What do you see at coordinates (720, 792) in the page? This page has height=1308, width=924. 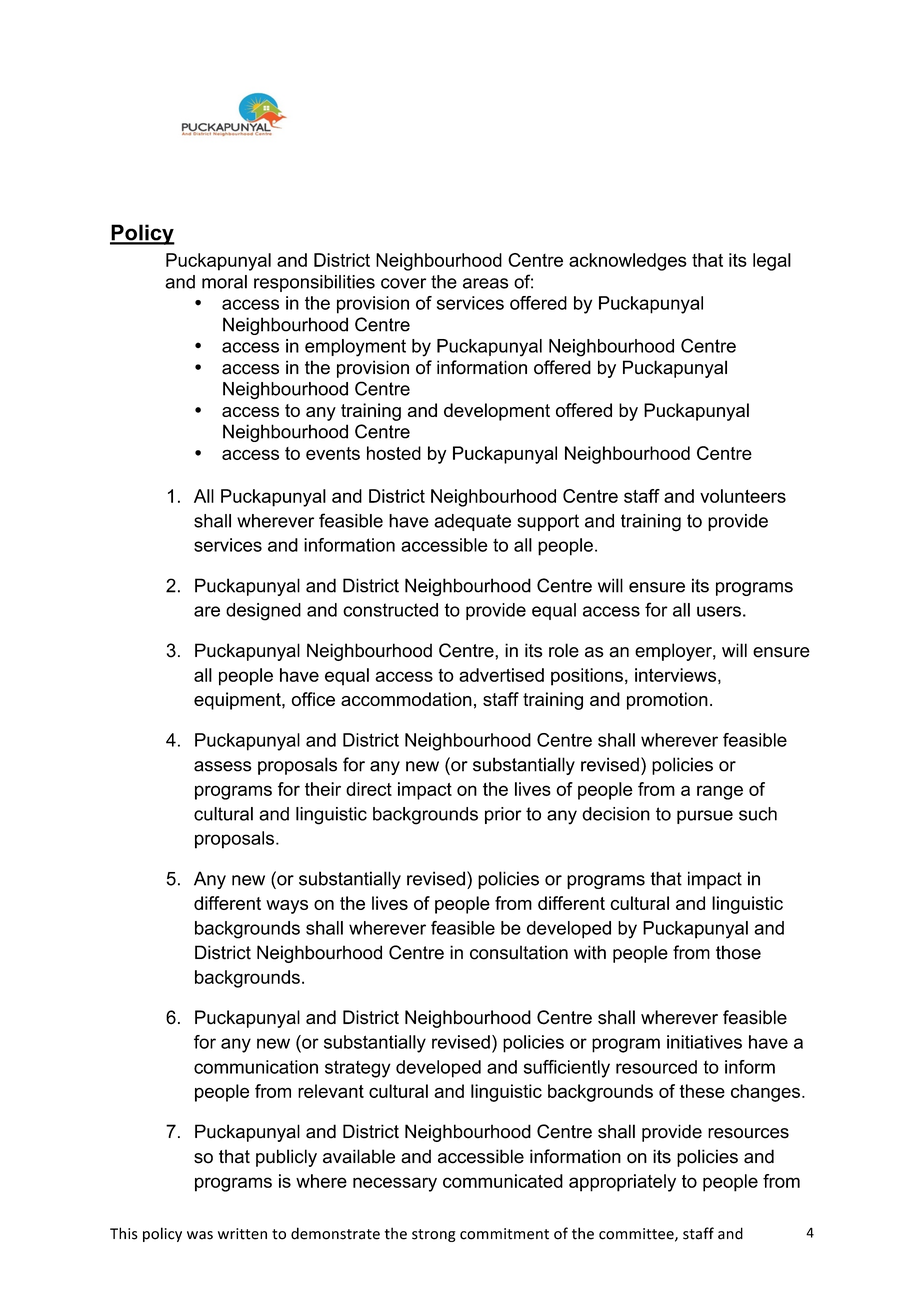 I see `range` at bounding box center [720, 792].
